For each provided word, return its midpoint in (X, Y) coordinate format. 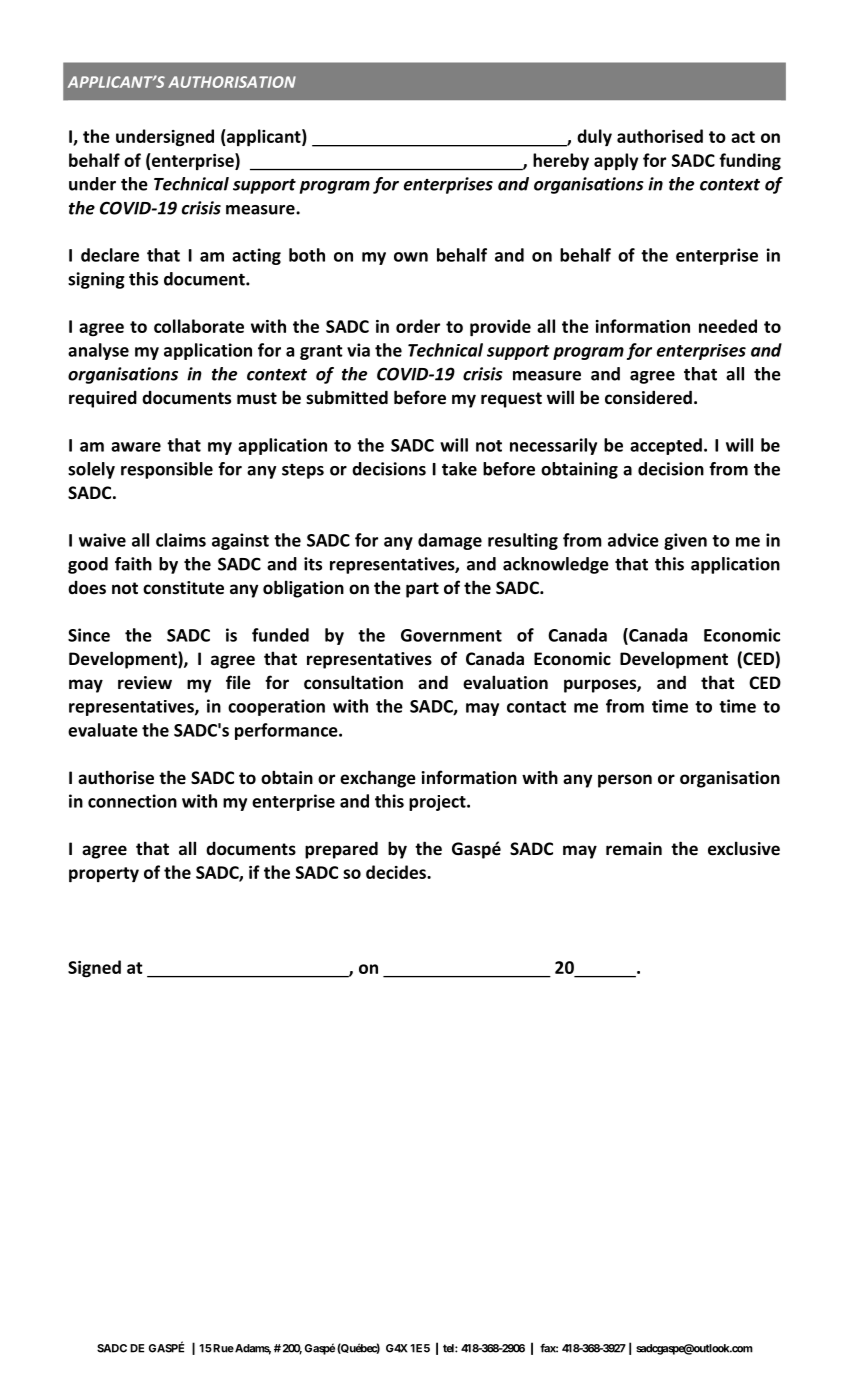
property (104, 875)
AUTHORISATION (232, 82)
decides (397, 872)
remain (634, 849)
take (459, 469)
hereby (561, 162)
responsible (167, 470)
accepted (666, 446)
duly (594, 137)
